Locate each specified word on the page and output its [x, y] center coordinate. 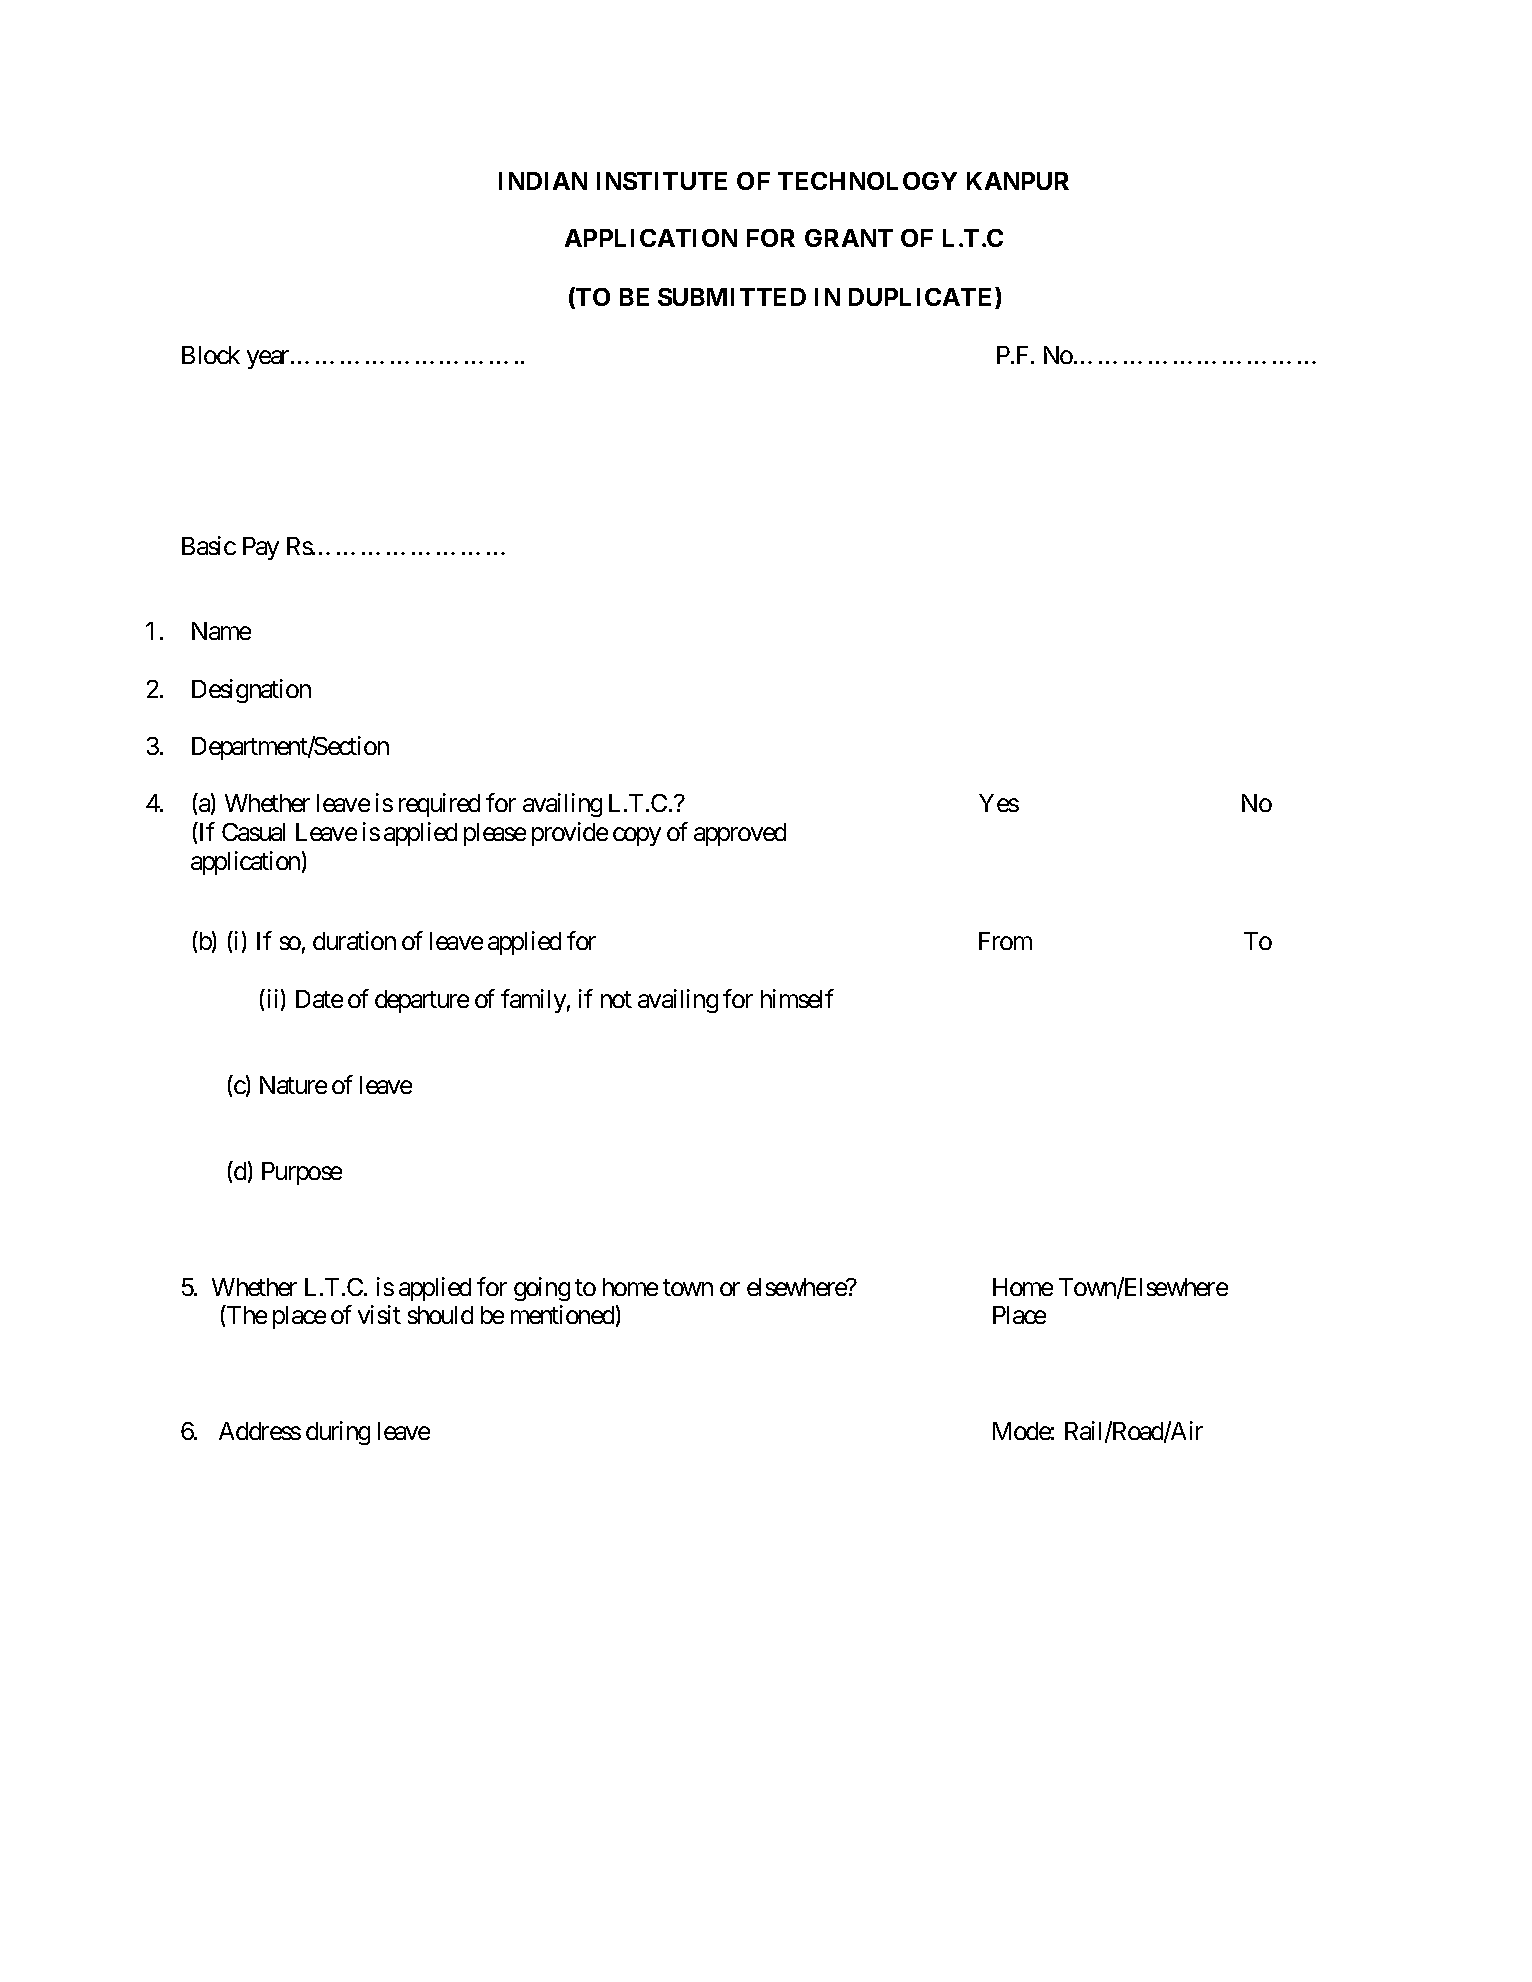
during [338, 1433]
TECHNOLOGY [867, 181]
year [269, 359]
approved [740, 834]
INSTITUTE [662, 181]
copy [637, 837]
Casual [253, 832]
